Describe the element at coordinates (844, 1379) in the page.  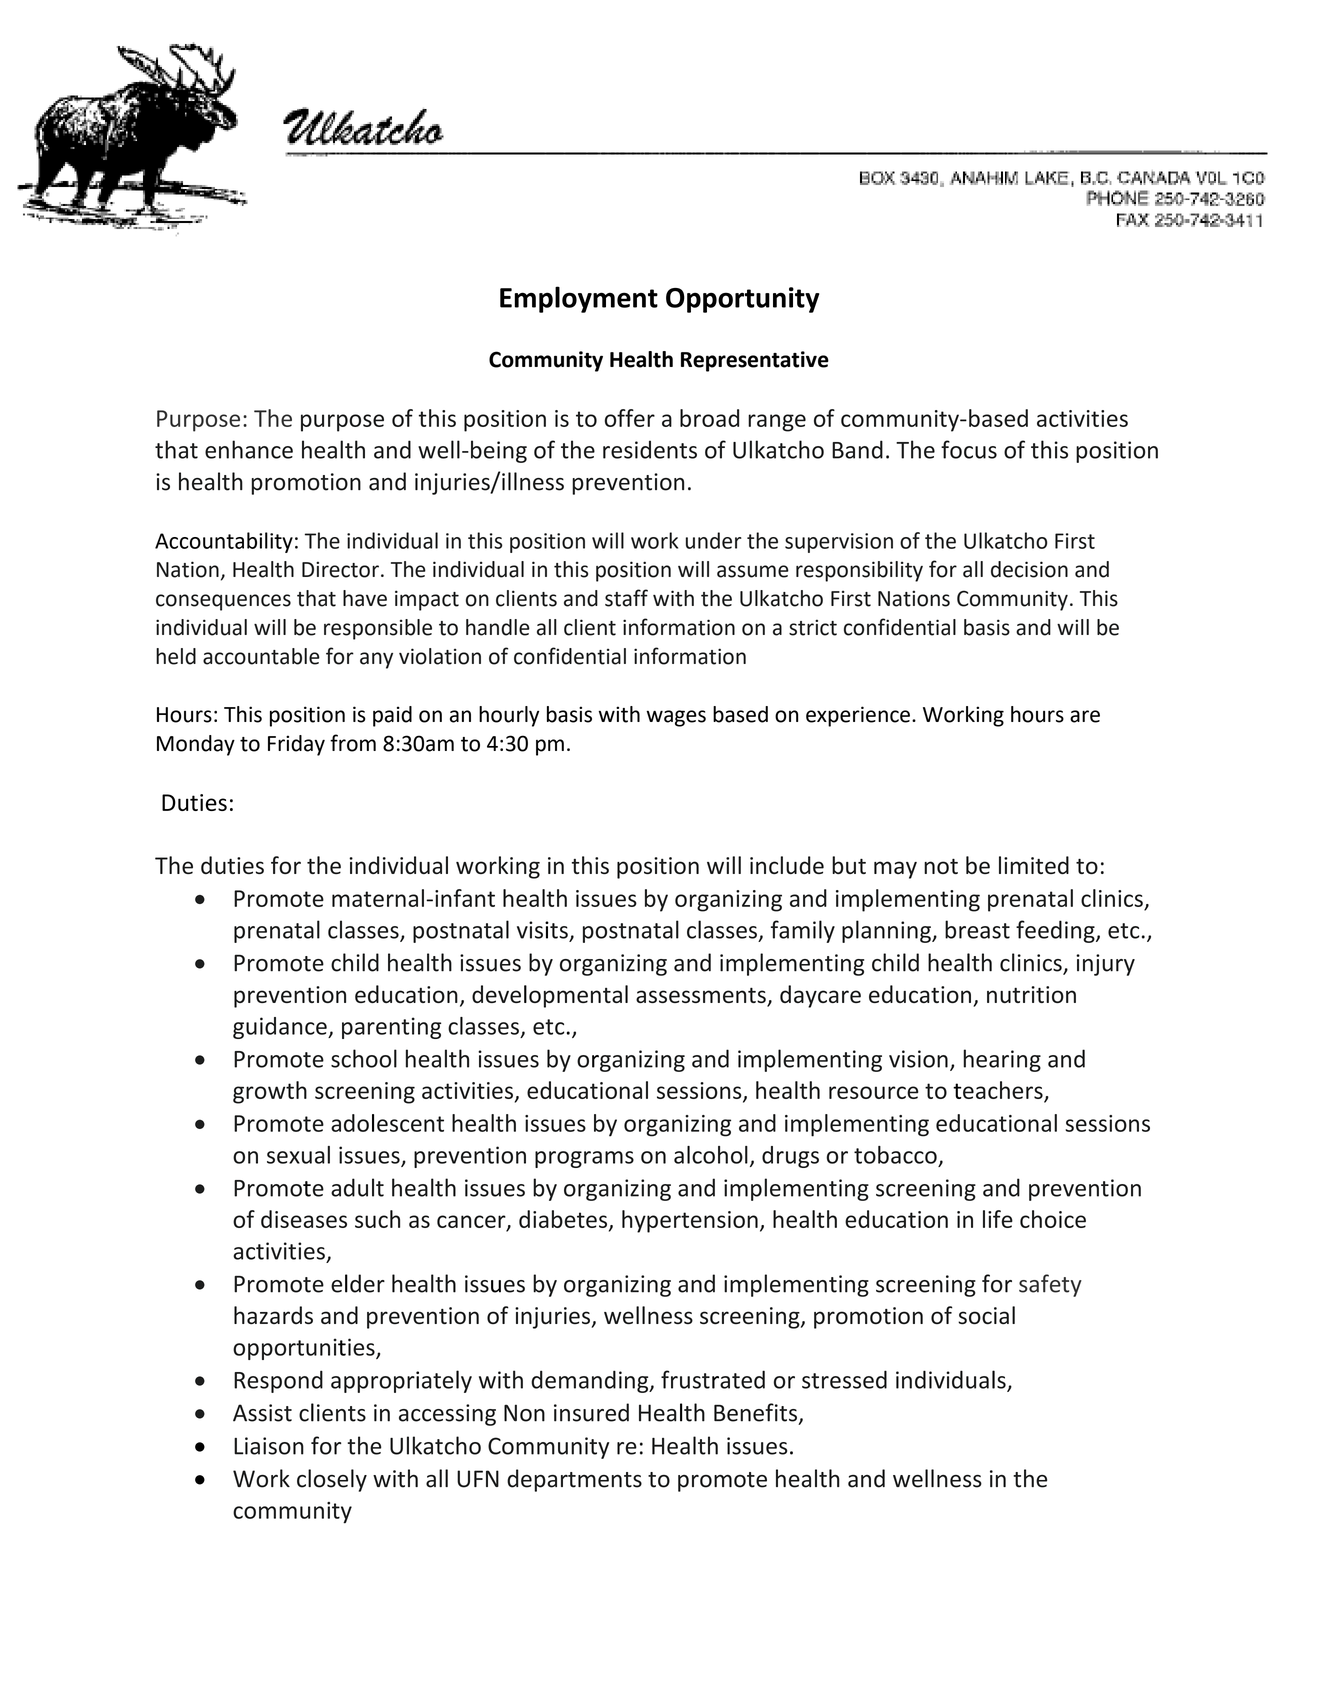
I see `stressed` at that location.
